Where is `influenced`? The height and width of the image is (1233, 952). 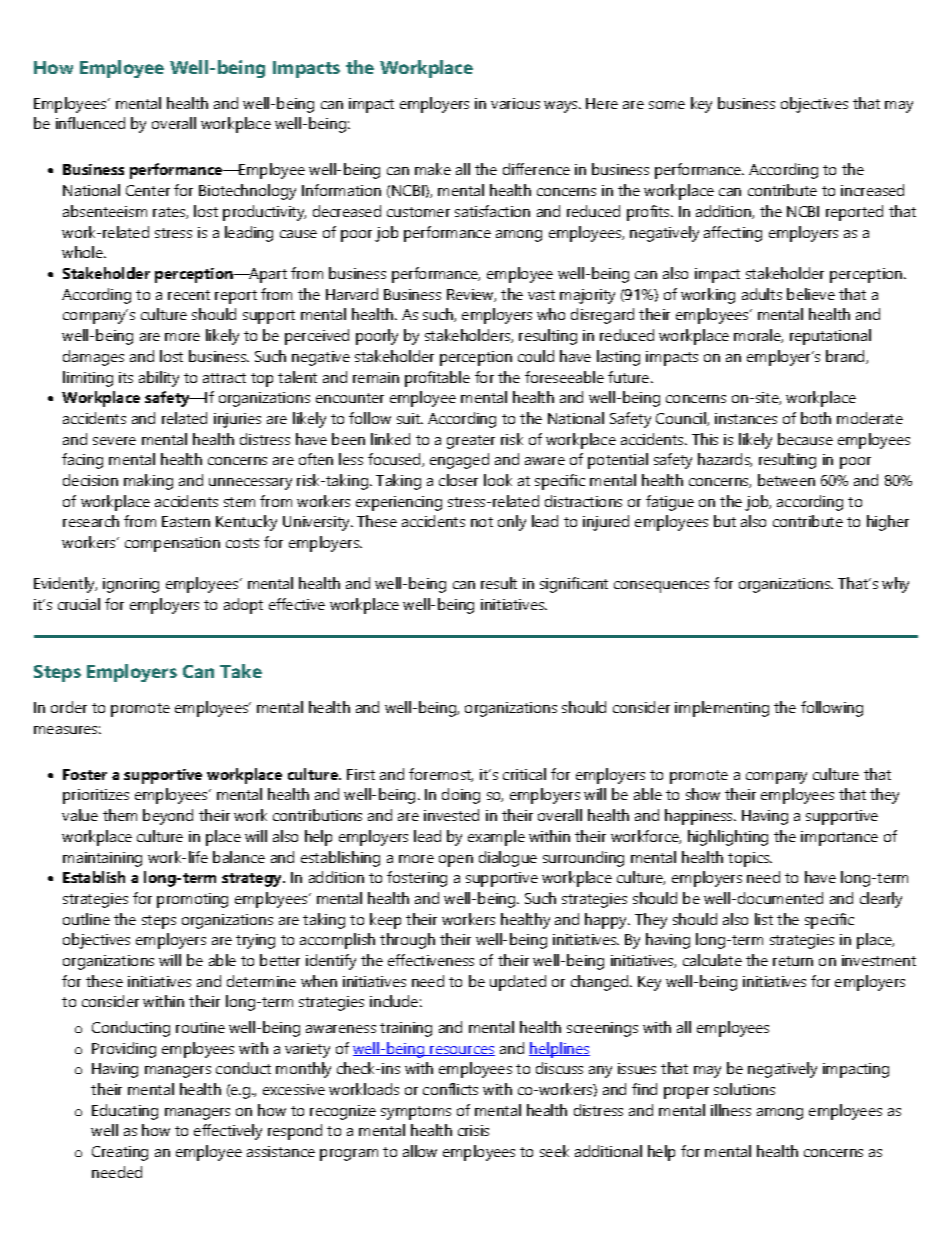 influenced is located at coordinates (90, 123).
